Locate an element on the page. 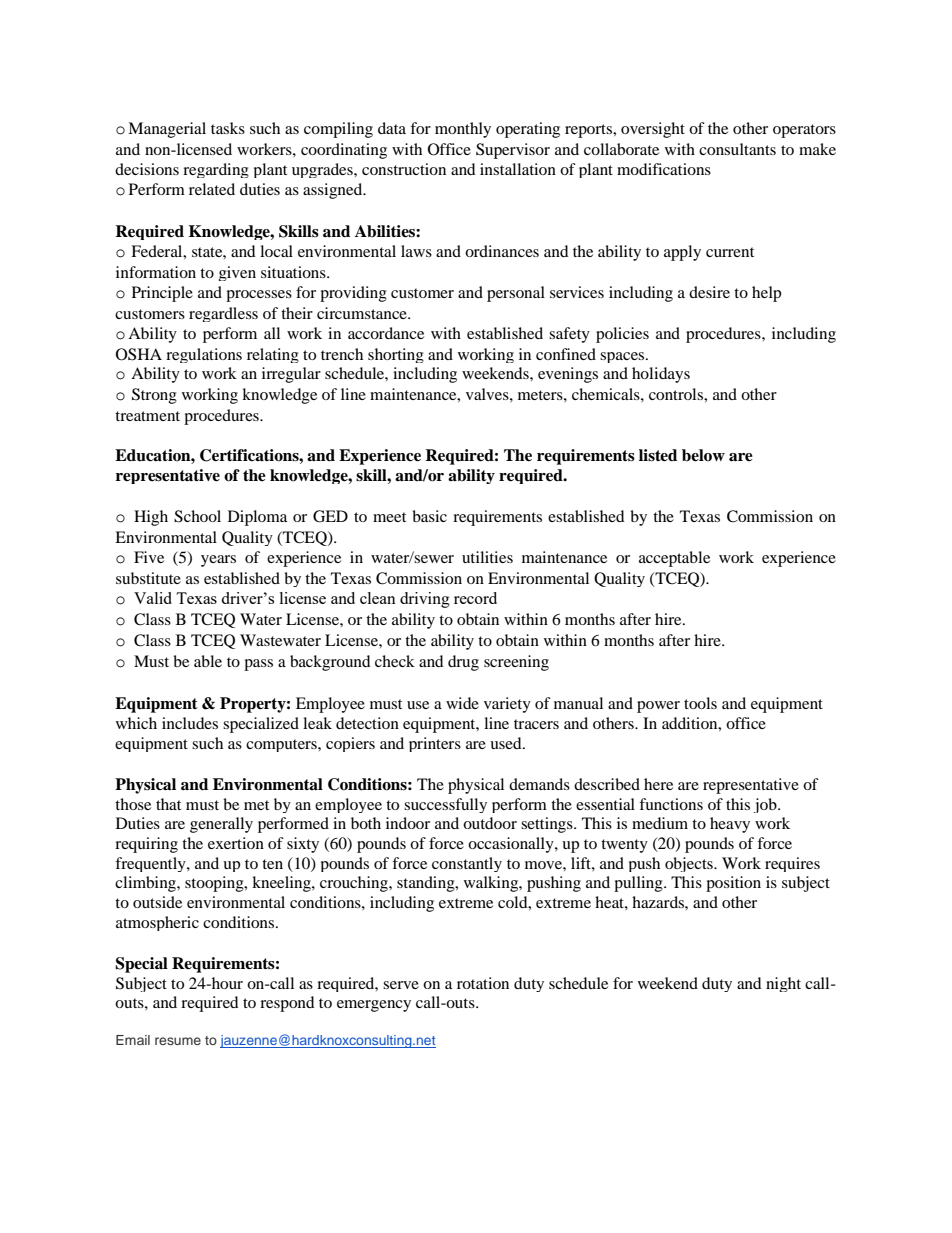 The height and width of the document is (1233, 952). regarding is located at coordinates (216, 170).
